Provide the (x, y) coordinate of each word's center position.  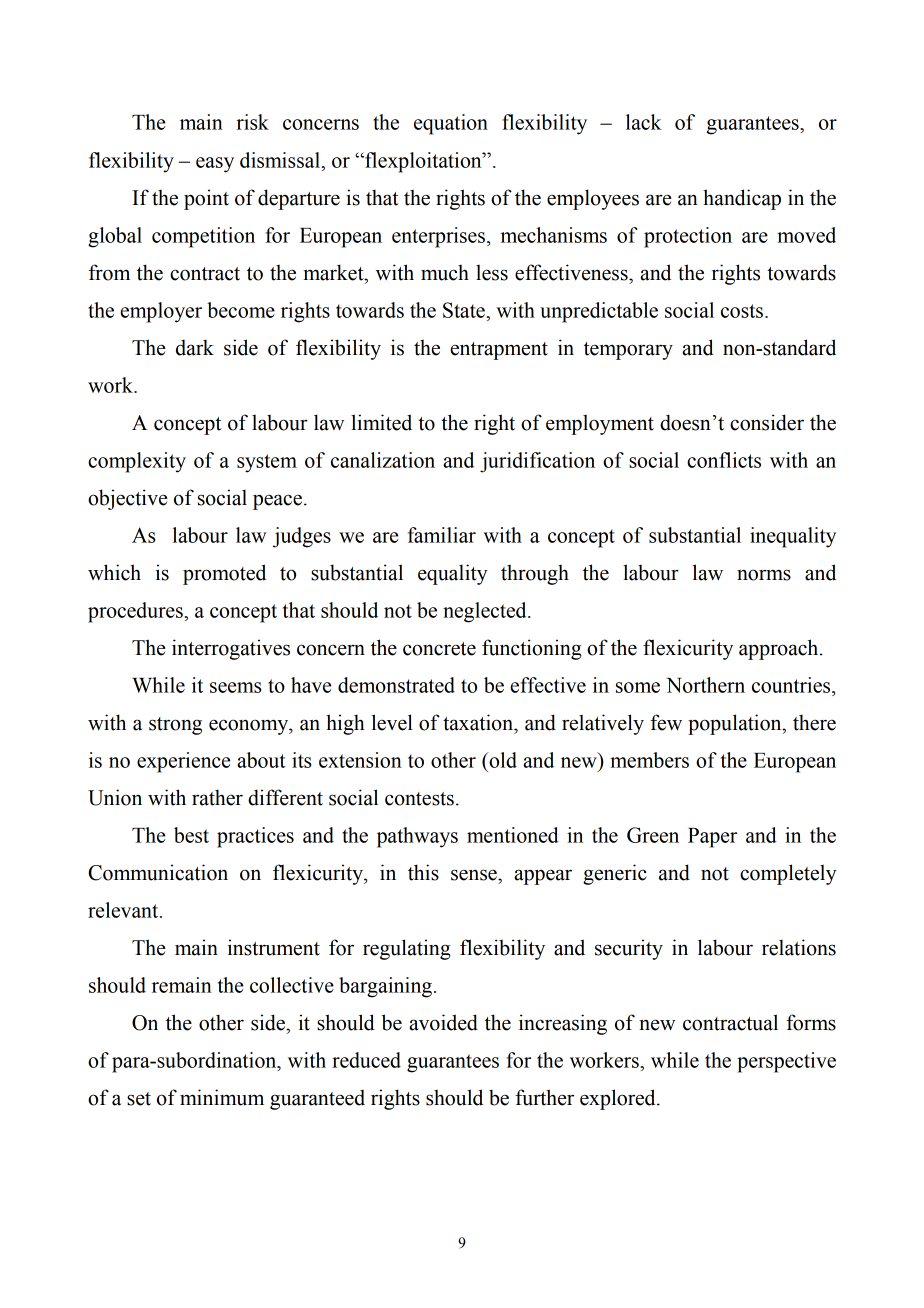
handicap (742, 199)
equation (451, 124)
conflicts (724, 460)
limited (381, 422)
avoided (443, 1022)
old (502, 760)
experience (183, 762)
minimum (222, 1097)
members (649, 760)
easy (215, 165)
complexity (137, 462)
